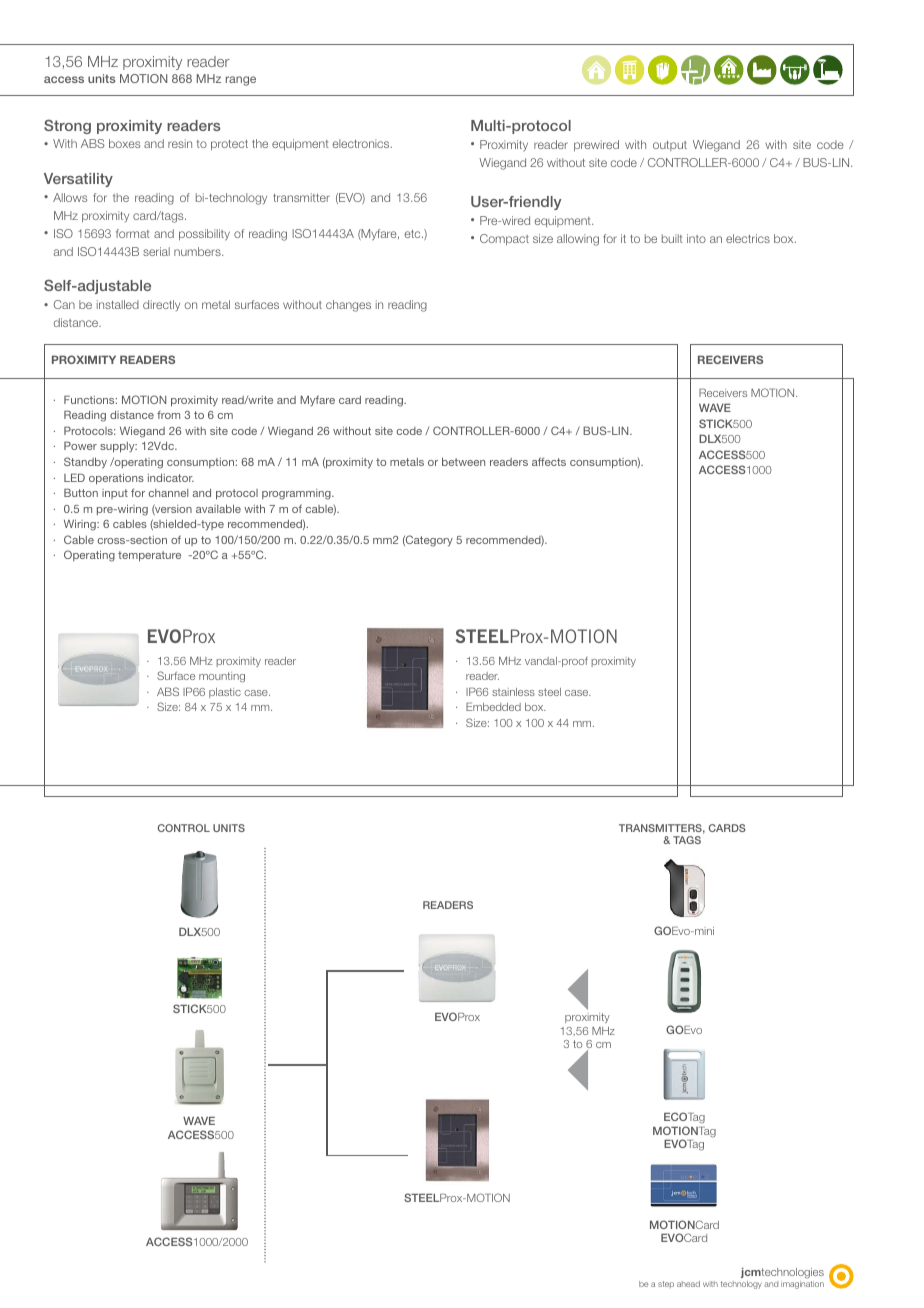  I want to click on step, so click(666, 1284).
